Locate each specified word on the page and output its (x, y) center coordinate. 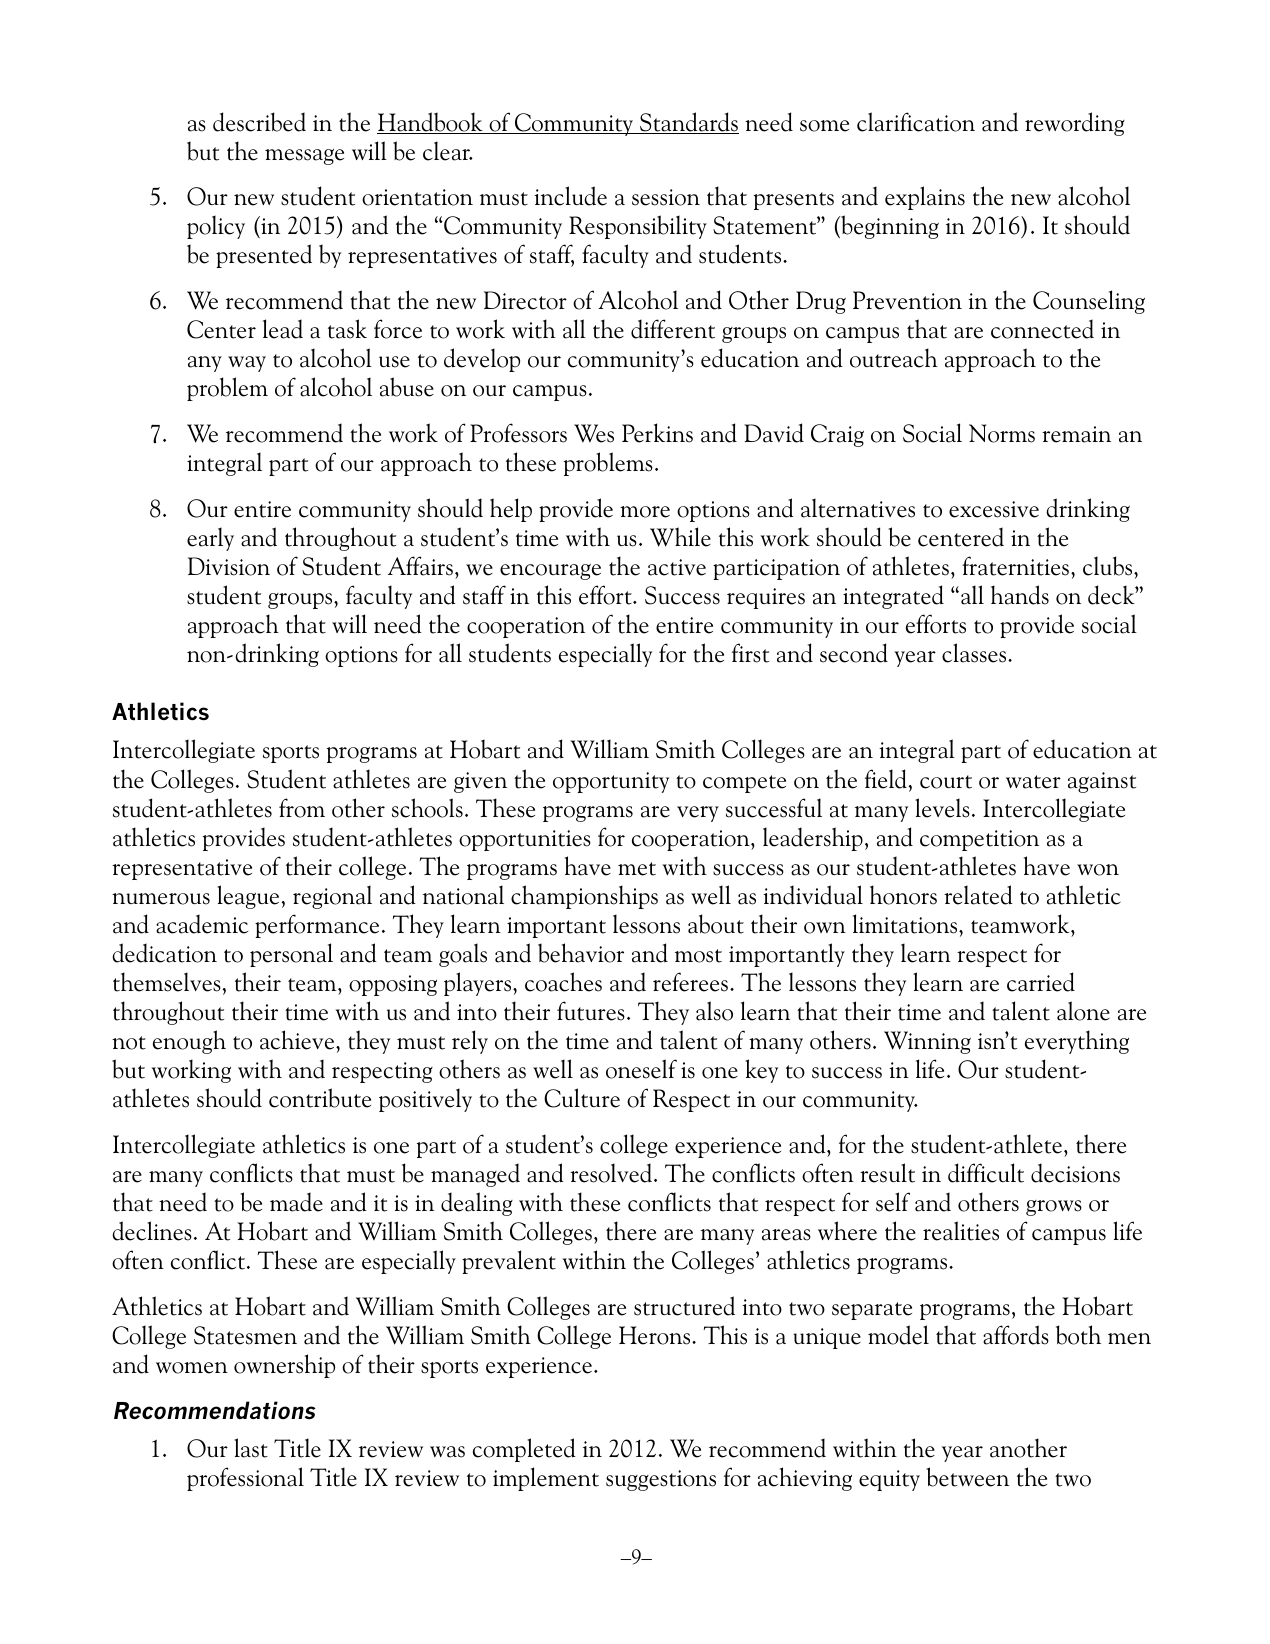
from (302, 808)
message (304, 157)
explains (925, 198)
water (1033, 782)
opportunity (611, 782)
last (251, 1448)
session (666, 197)
